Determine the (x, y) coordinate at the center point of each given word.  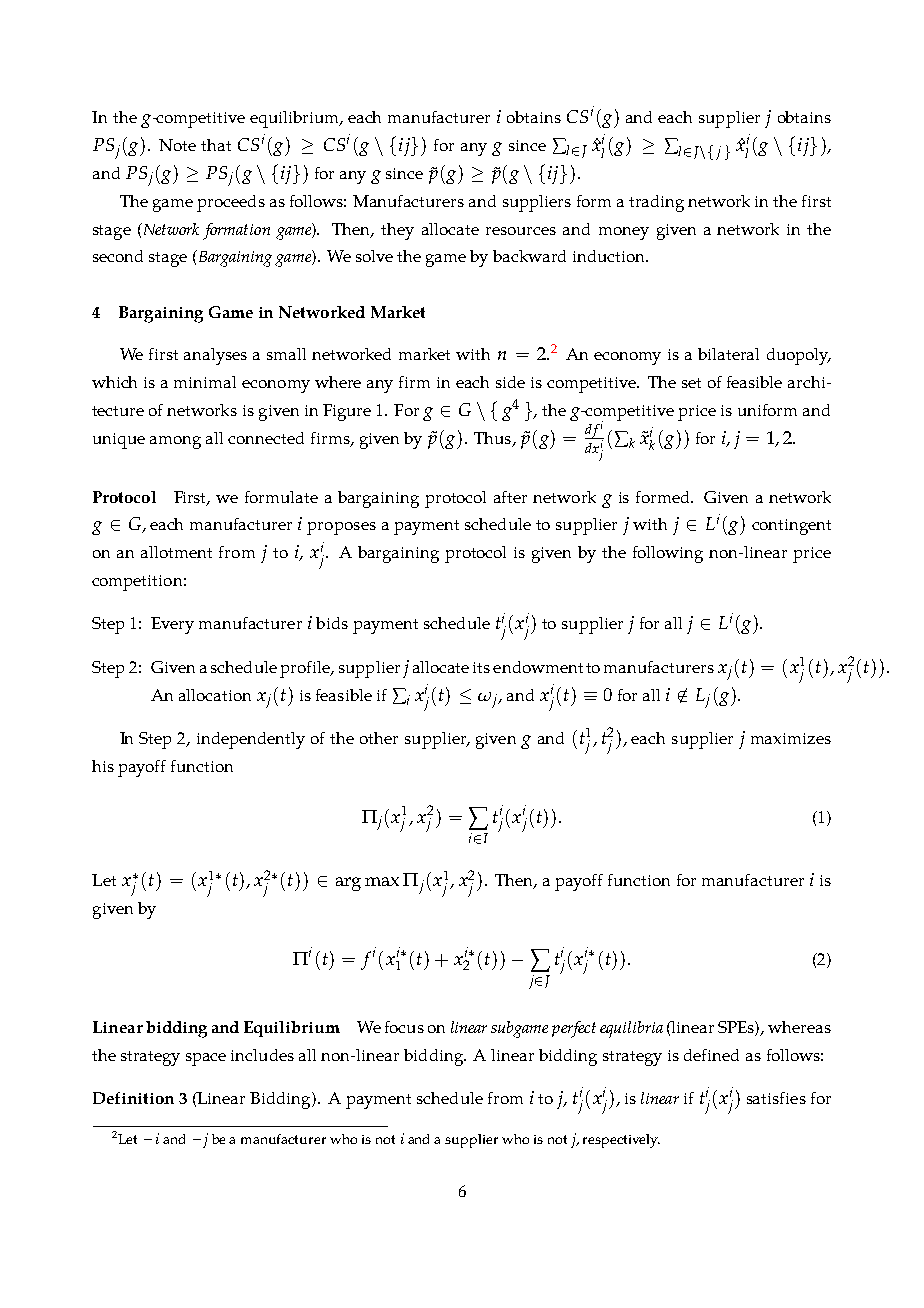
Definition (133, 1098)
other (379, 738)
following (668, 554)
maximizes (791, 738)
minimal (205, 382)
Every (172, 625)
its (481, 667)
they (397, 231)
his (103, 766)
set (691, 383)
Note (177, 145)
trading (656, 203)
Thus (494, 439)
